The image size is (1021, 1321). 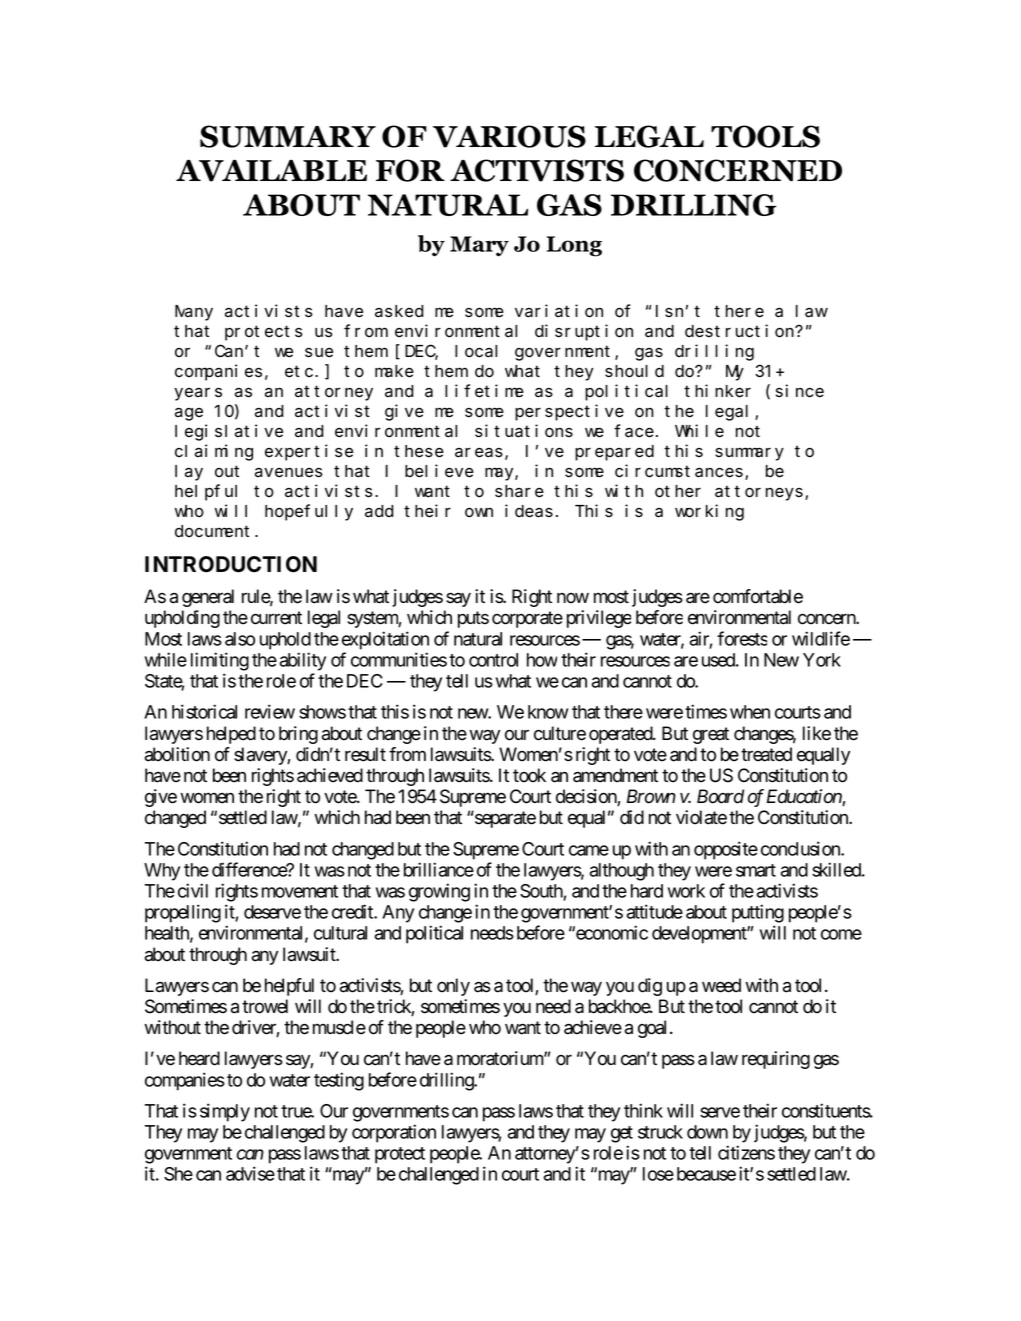 I want to click on share, so click(x=519, y=491).
